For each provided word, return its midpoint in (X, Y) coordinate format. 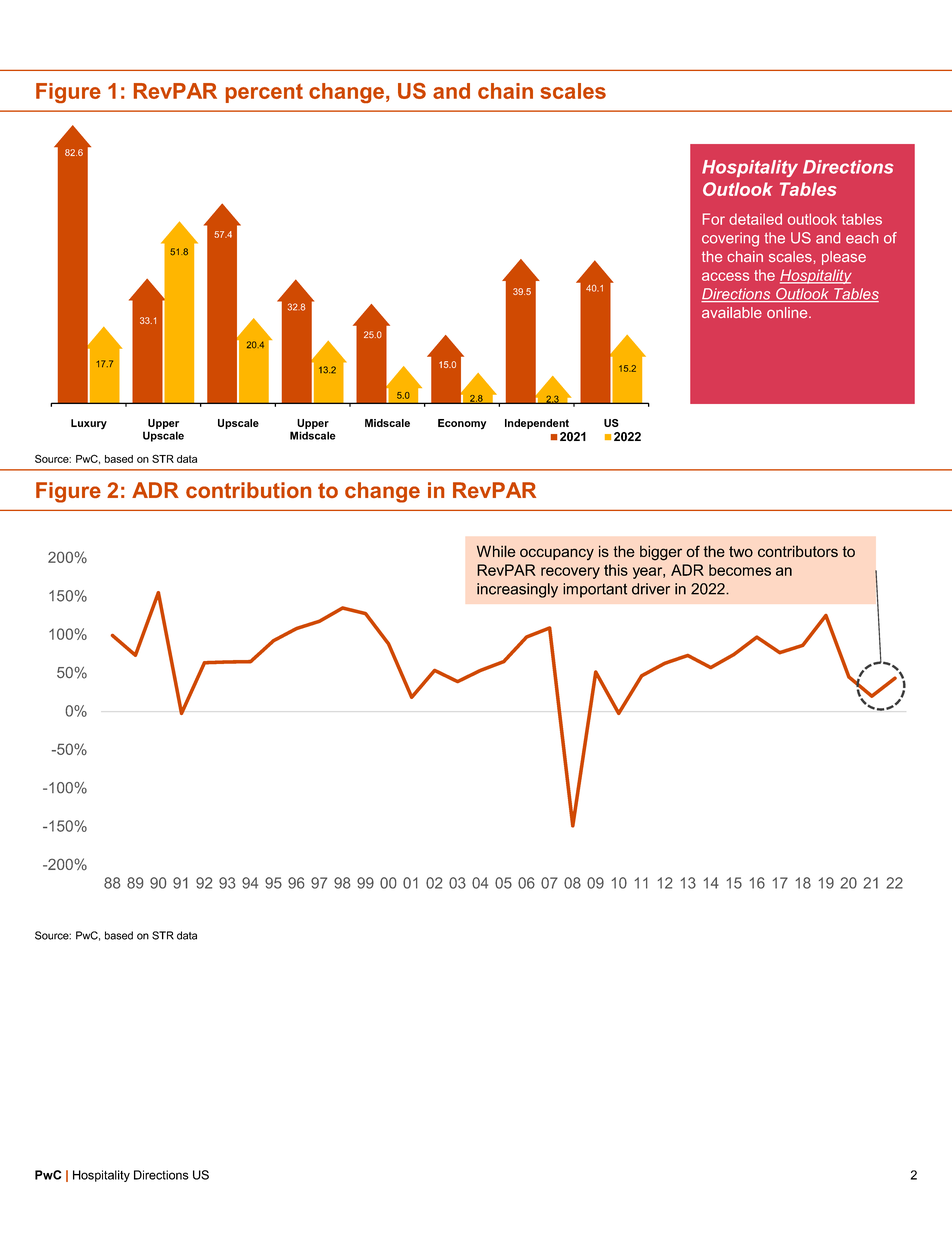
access (725, 276)
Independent (537, 424)
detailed (755, 219)
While (496, 551)
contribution (248, 490)
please (844, 258)
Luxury (89, 424)
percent (264, 93)
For (714, 219)
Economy (462, 424)
